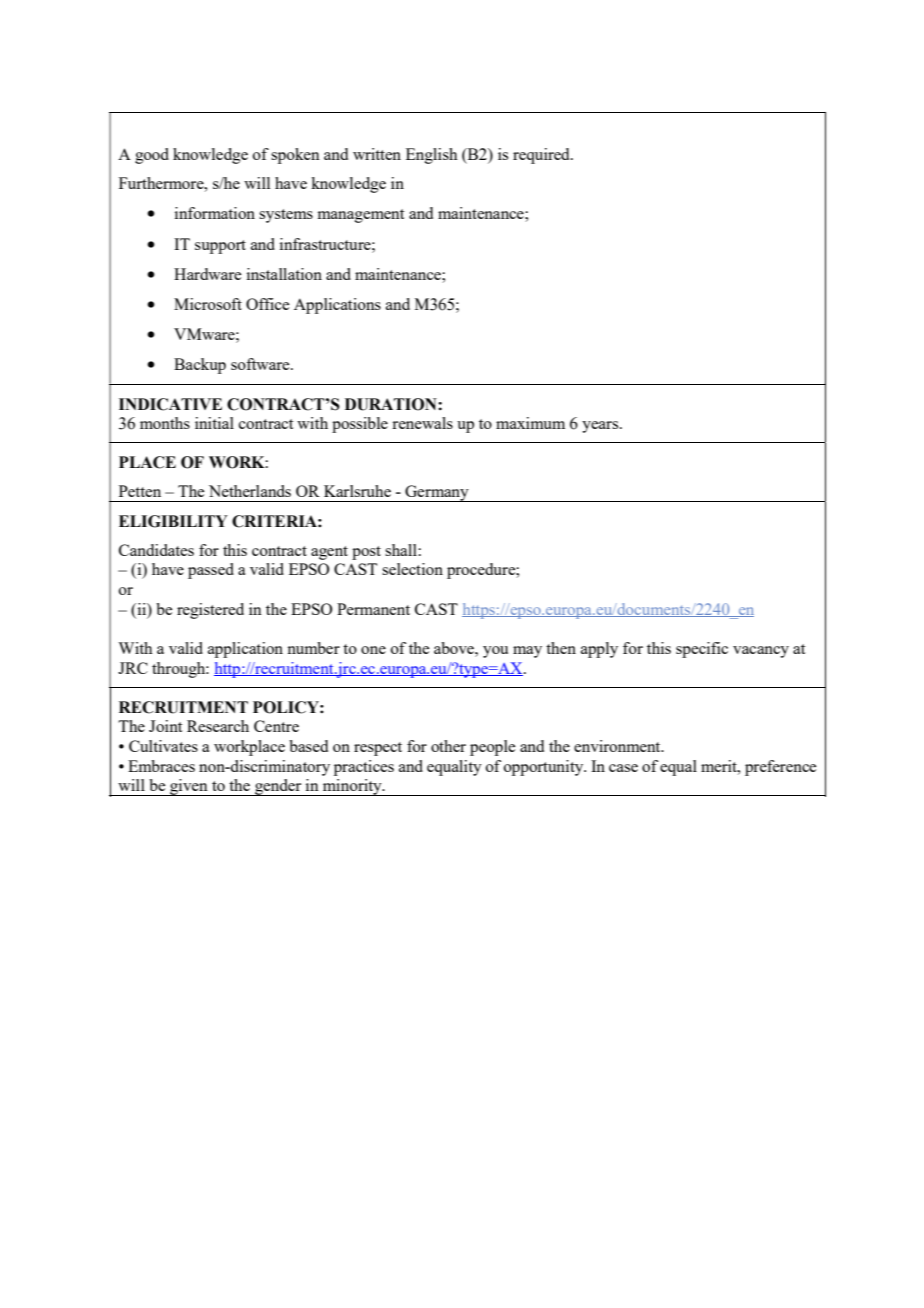  I want to click on DURATION, so click(392, 404).
